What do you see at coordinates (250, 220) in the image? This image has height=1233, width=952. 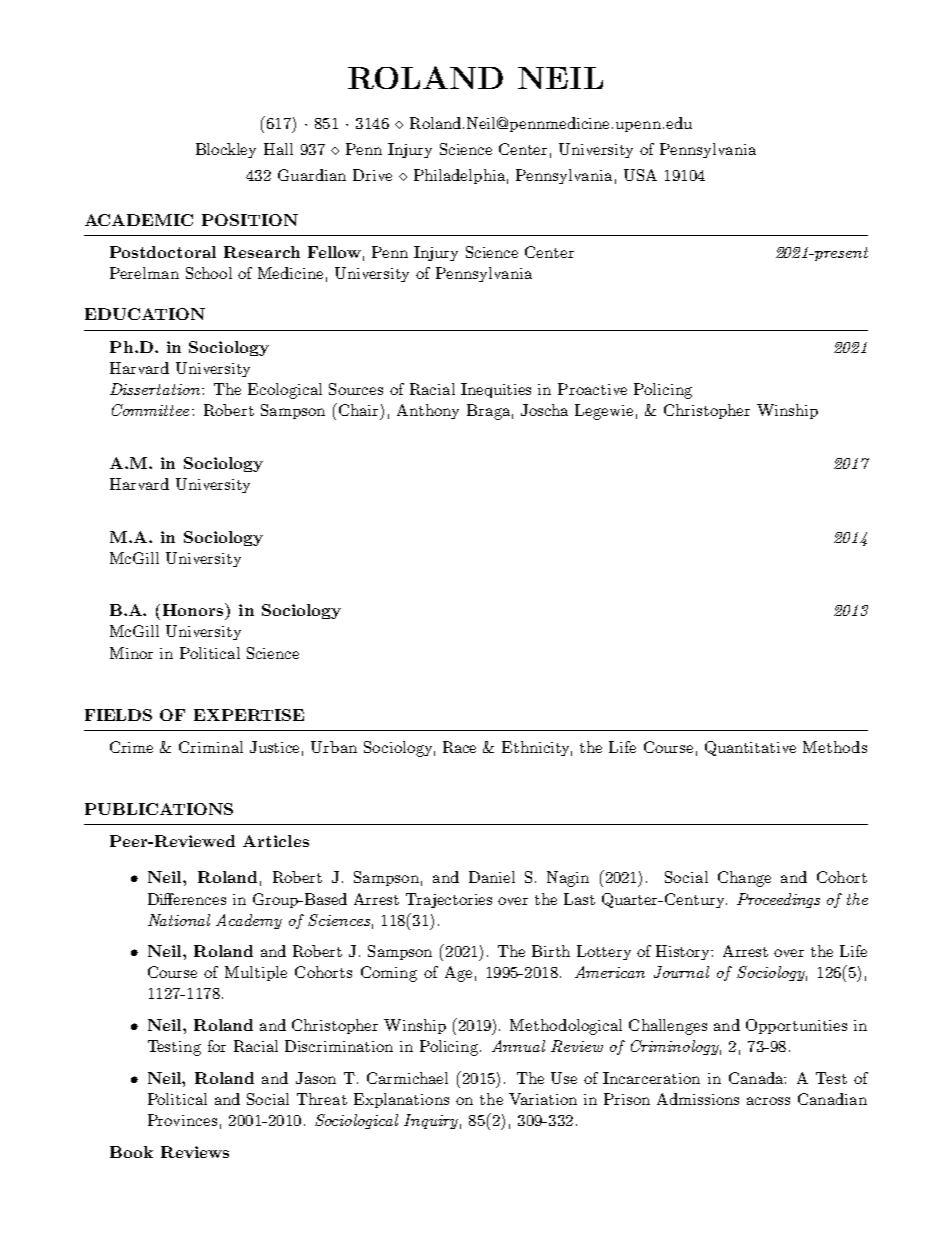 I see `POSITION` at bounding box center [250, 220].
